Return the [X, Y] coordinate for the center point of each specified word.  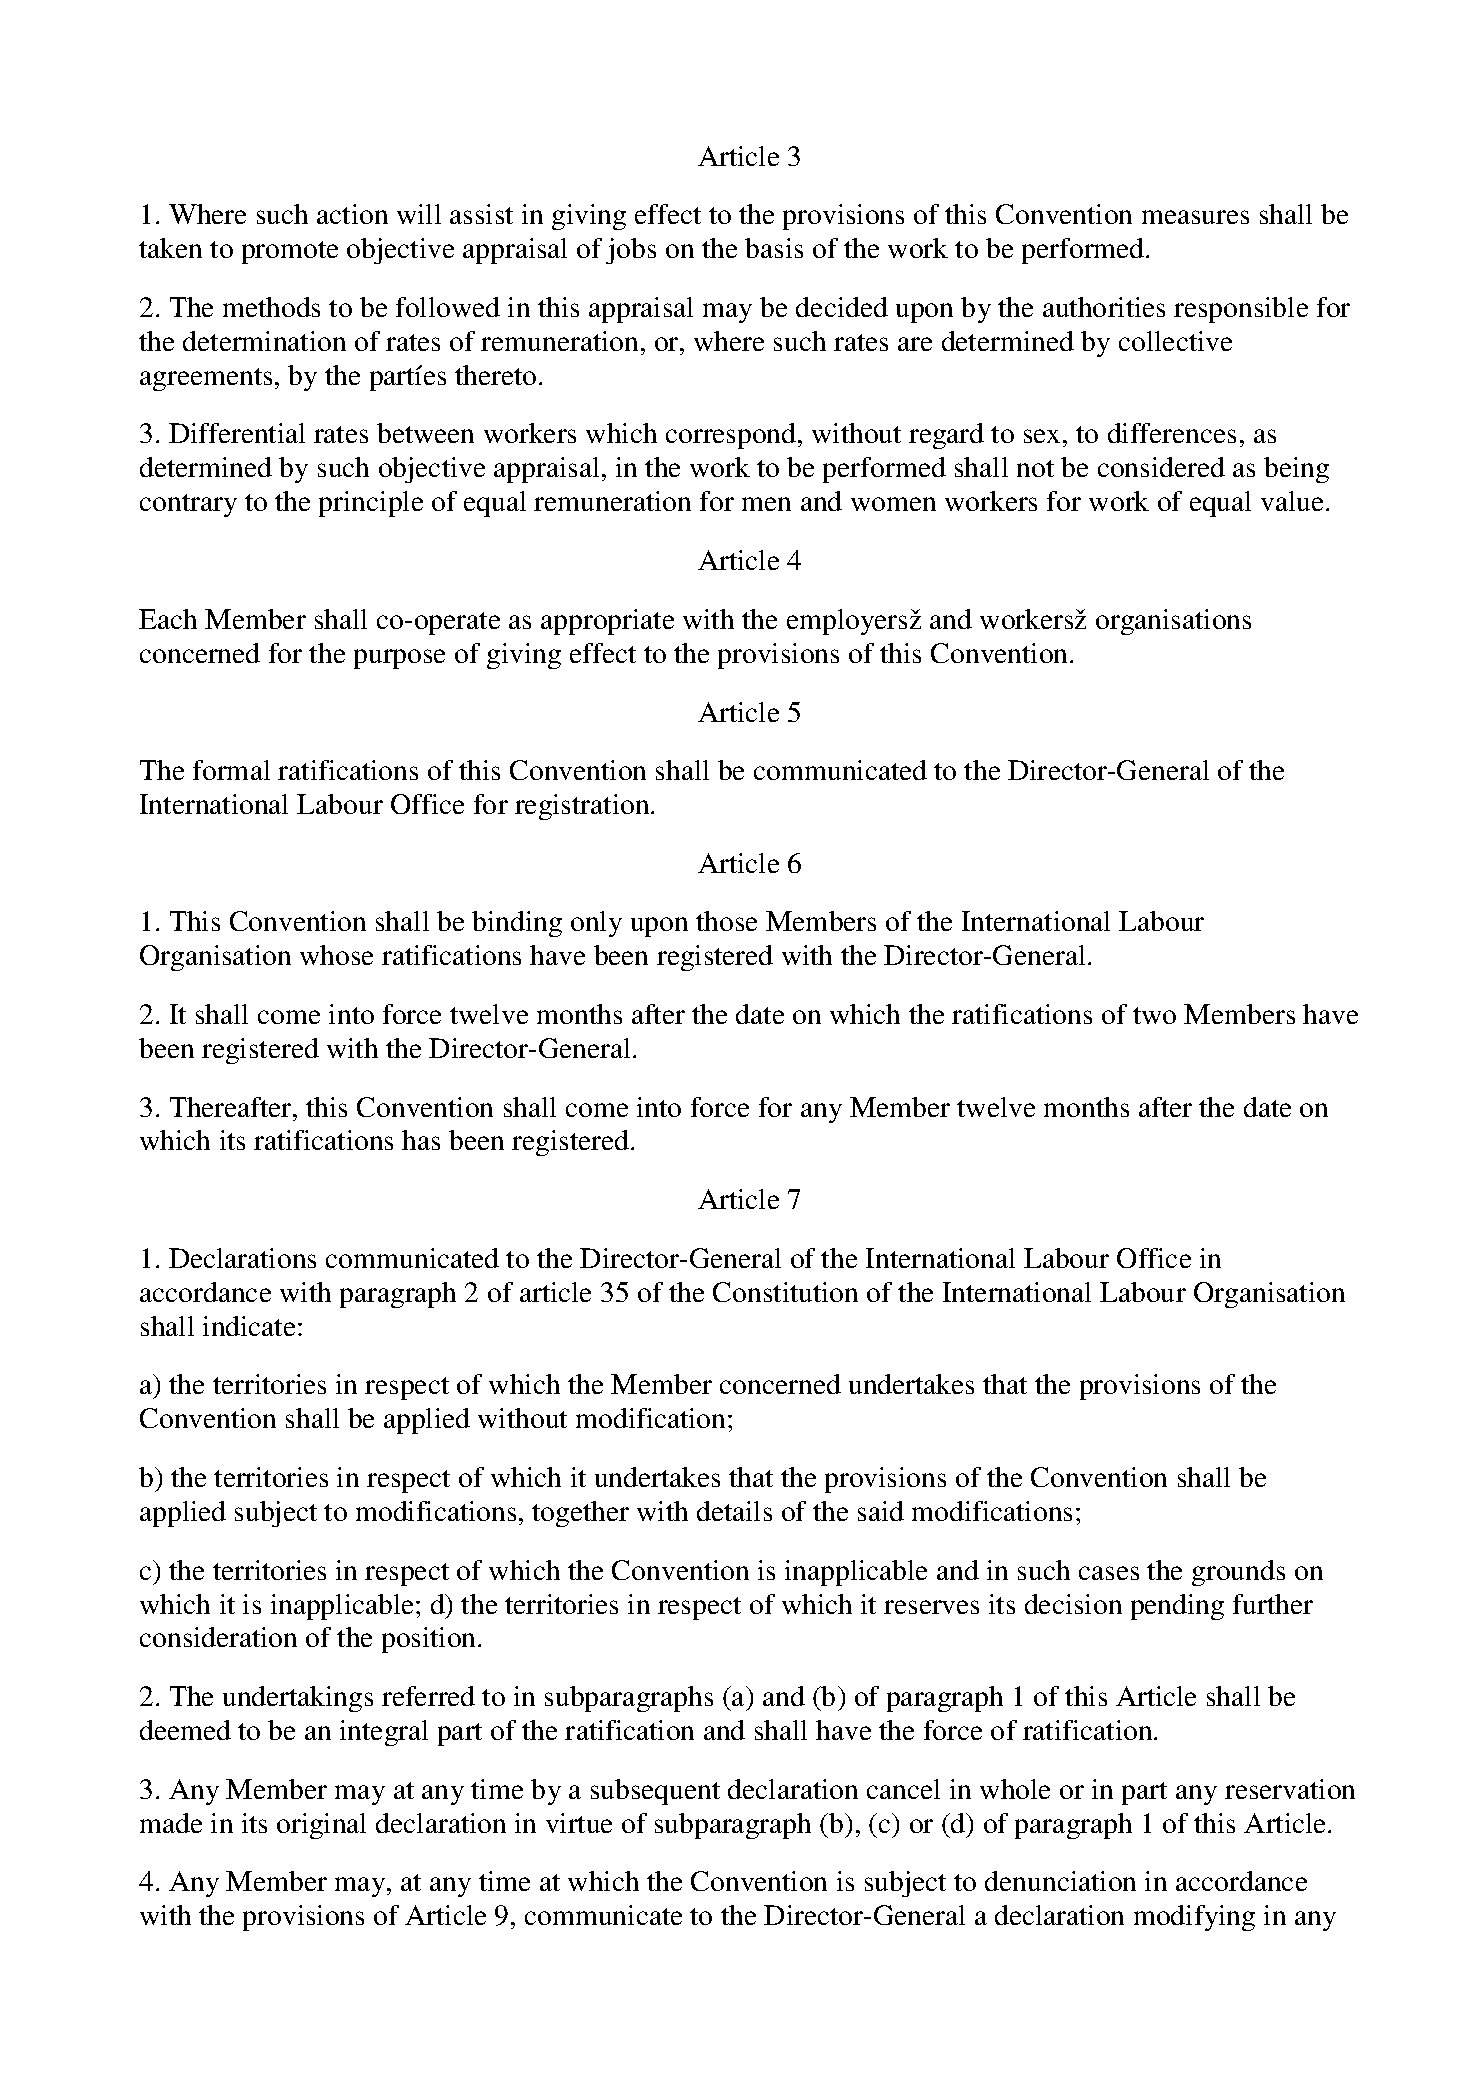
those [726, 921]
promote [290, 252]
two [1154, 1015]
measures [1195, 217]
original [321, 1826]
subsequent [655, 1792]
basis [774, 248]
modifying [1194, 1918]
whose [336, 955]
